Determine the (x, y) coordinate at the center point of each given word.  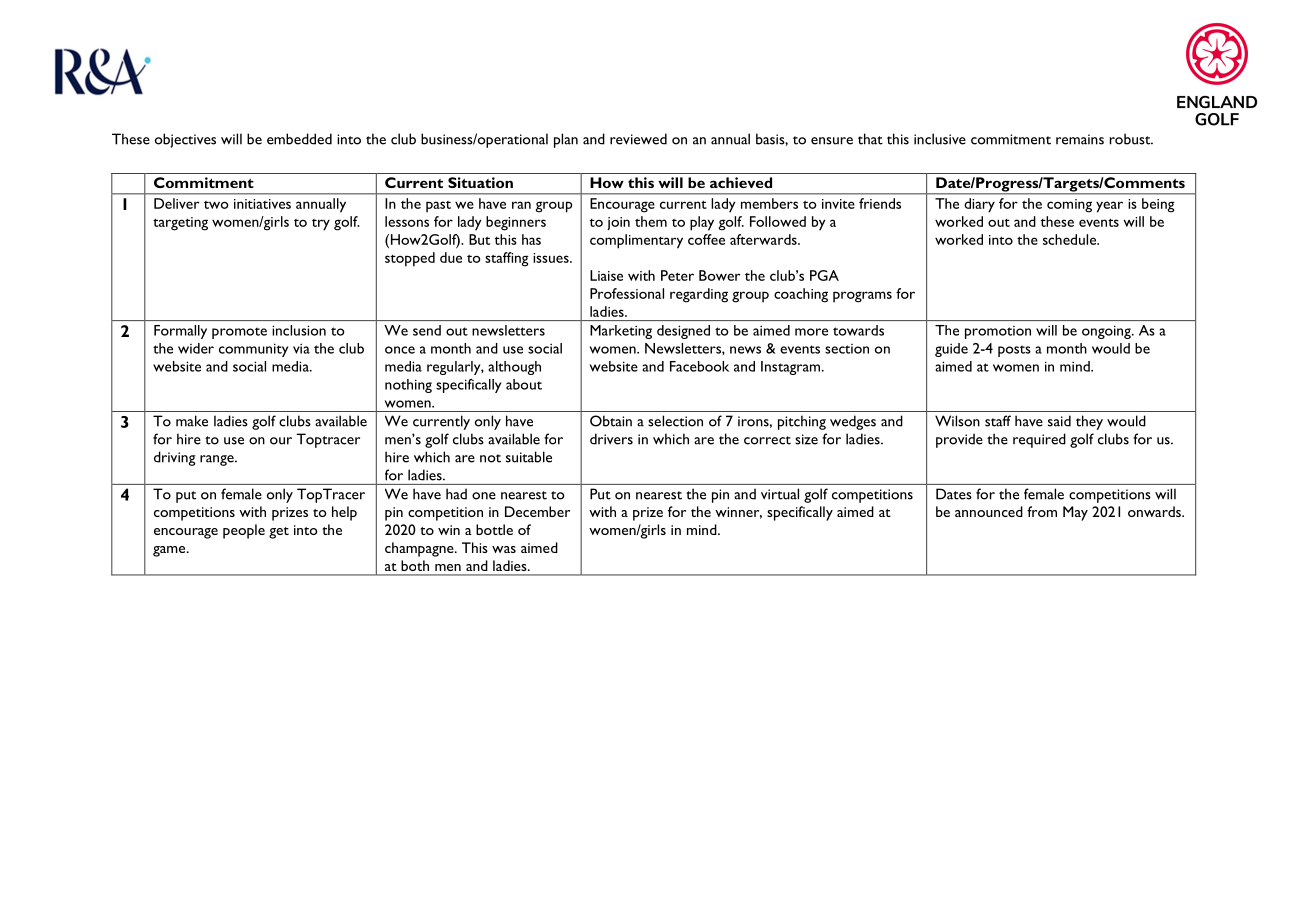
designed (683, 332)
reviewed (638, 139)
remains (1080, 139)
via (301, 348)
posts (1014, 351)
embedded (299, 139)
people (244, 531)
